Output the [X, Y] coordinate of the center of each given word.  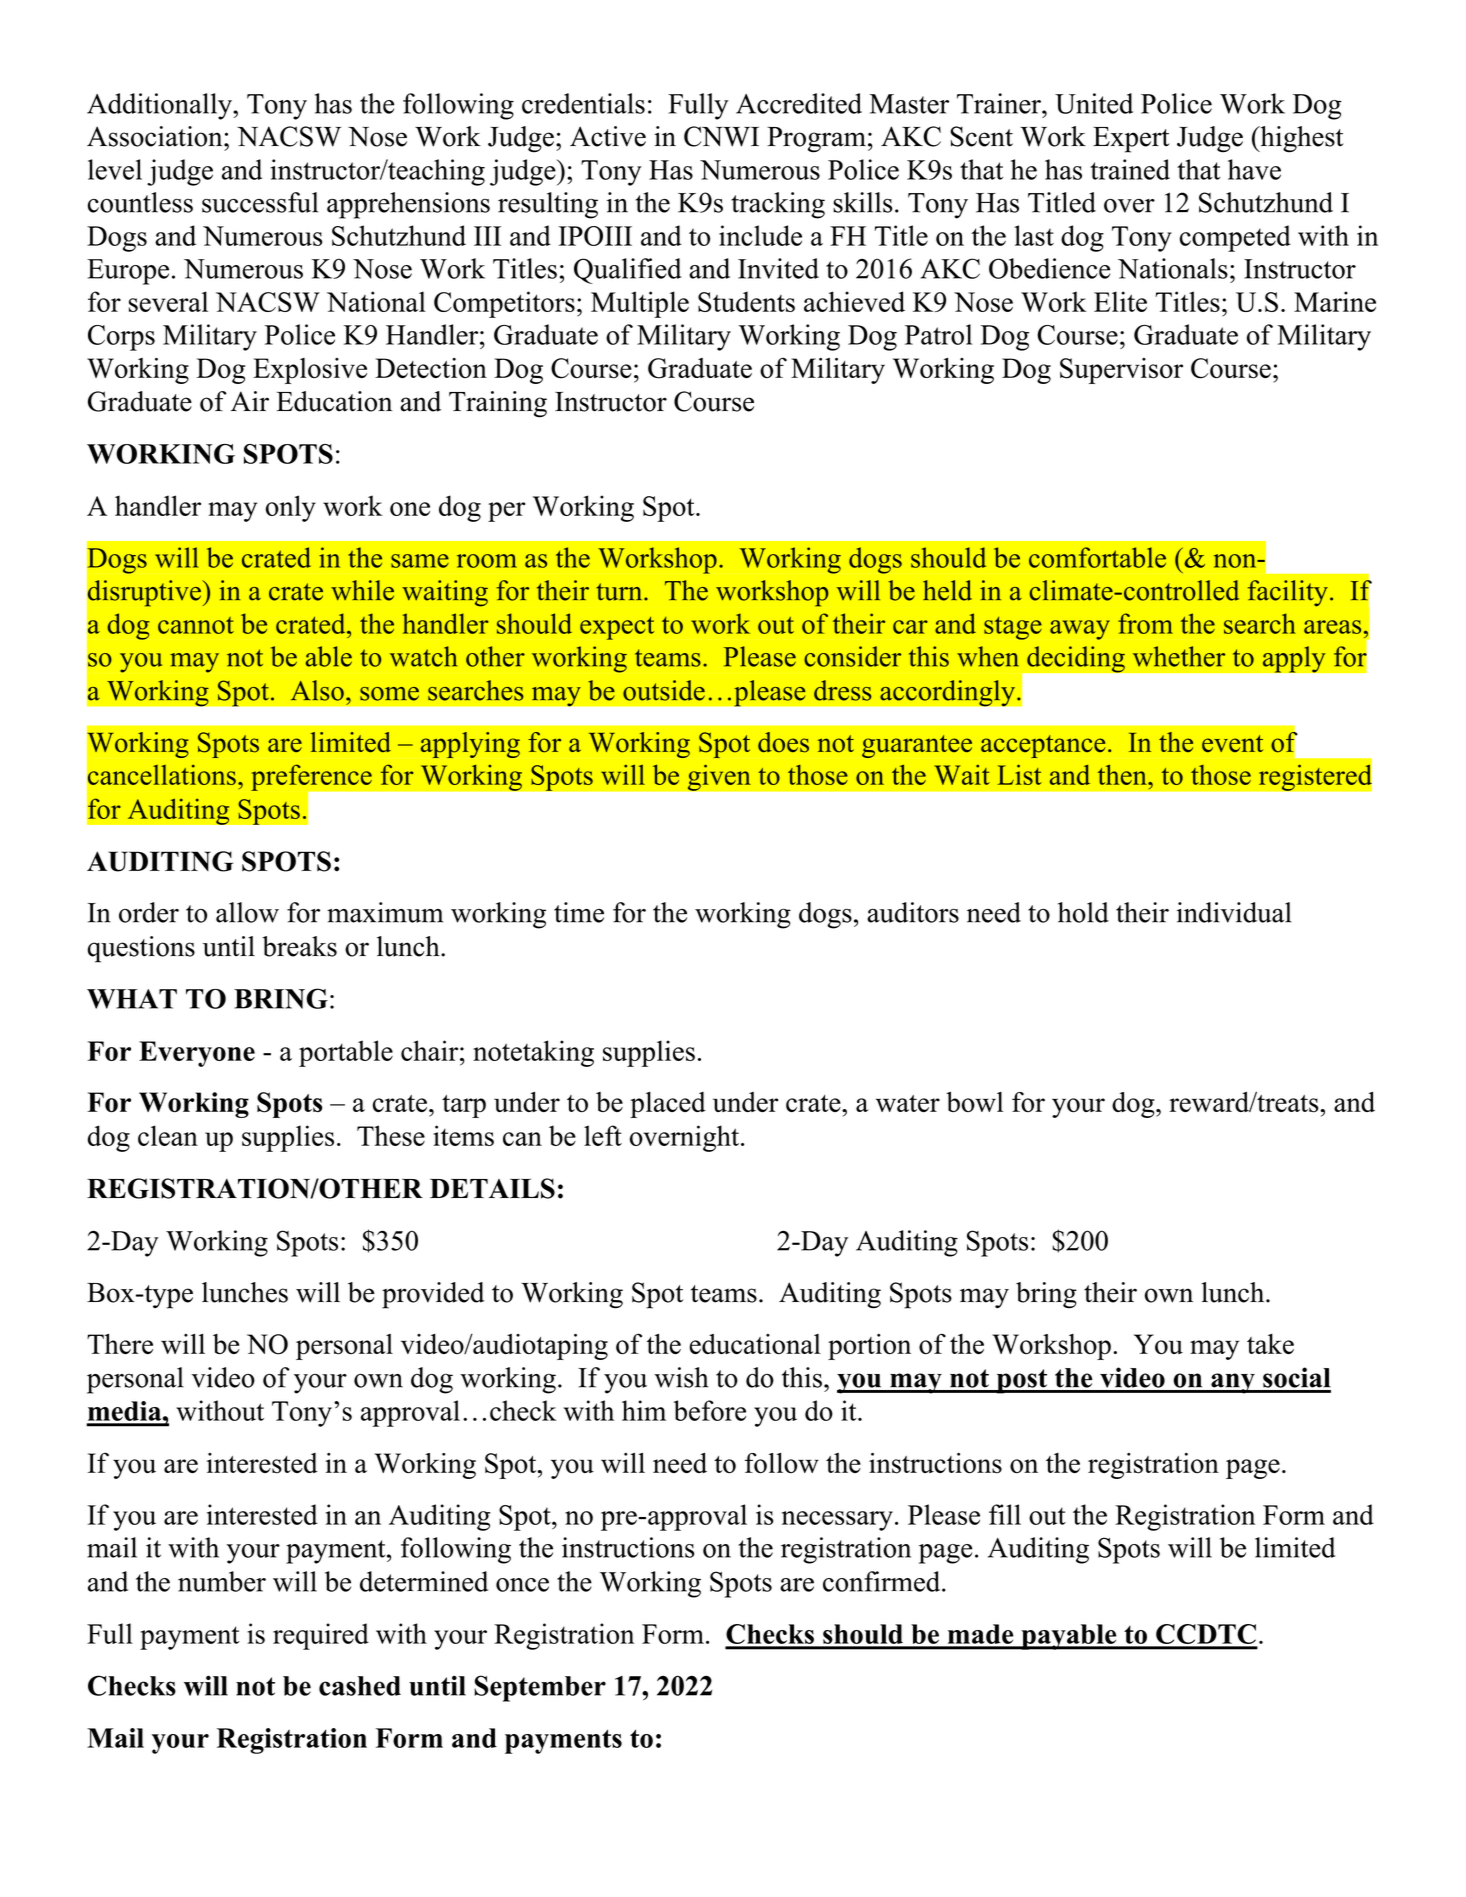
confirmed [883, 1581]
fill [1005, 1514]
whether [1179, 656]
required [321, 1636]
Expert [1131, 140]
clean [168, 1135]
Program [816, 140]
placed [668, 1105]
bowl [974, 1102]
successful [260, 202]
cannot [196, 625]
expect [617, 628]
